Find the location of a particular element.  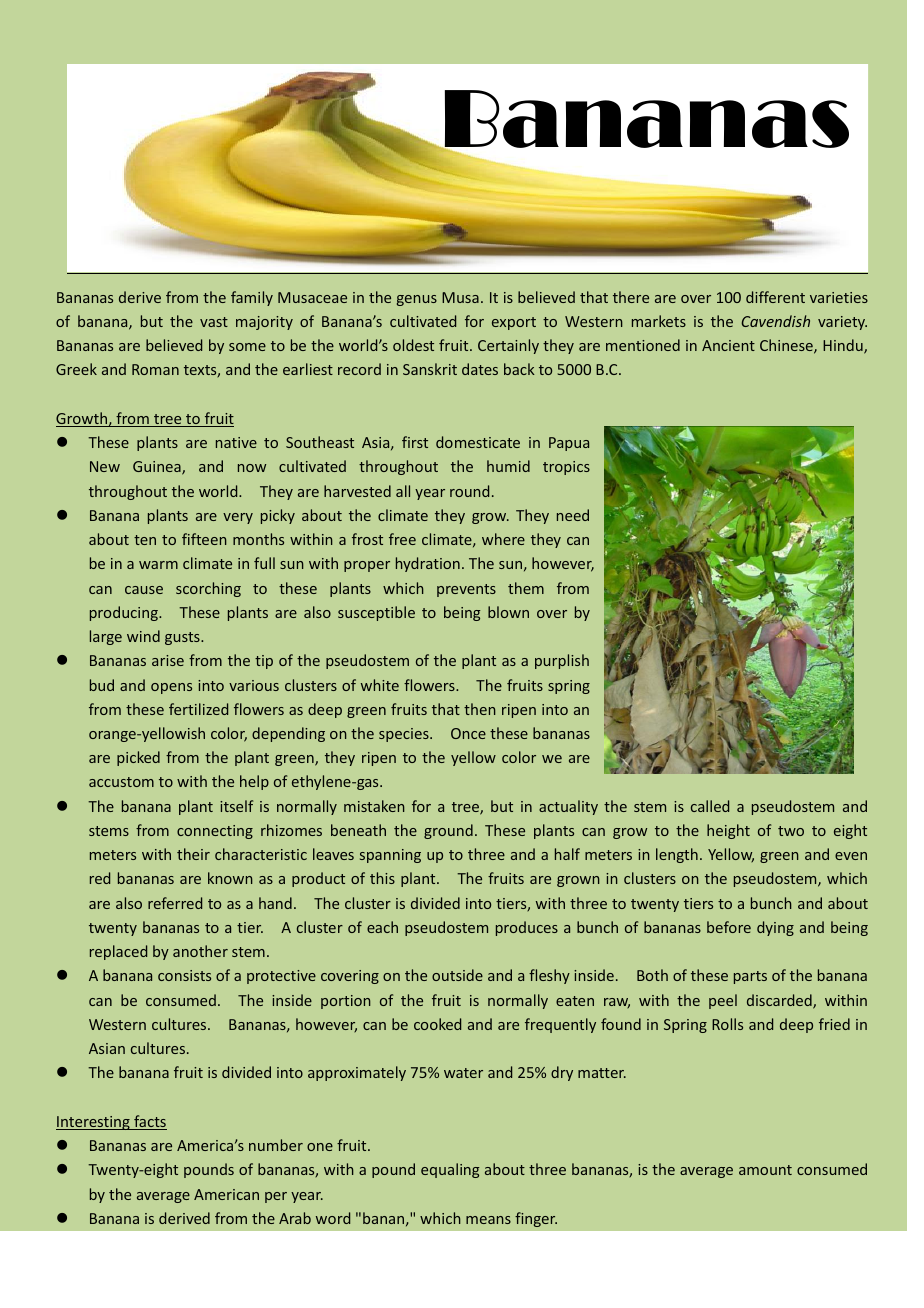

produces is located at coordinates (527, 928).
